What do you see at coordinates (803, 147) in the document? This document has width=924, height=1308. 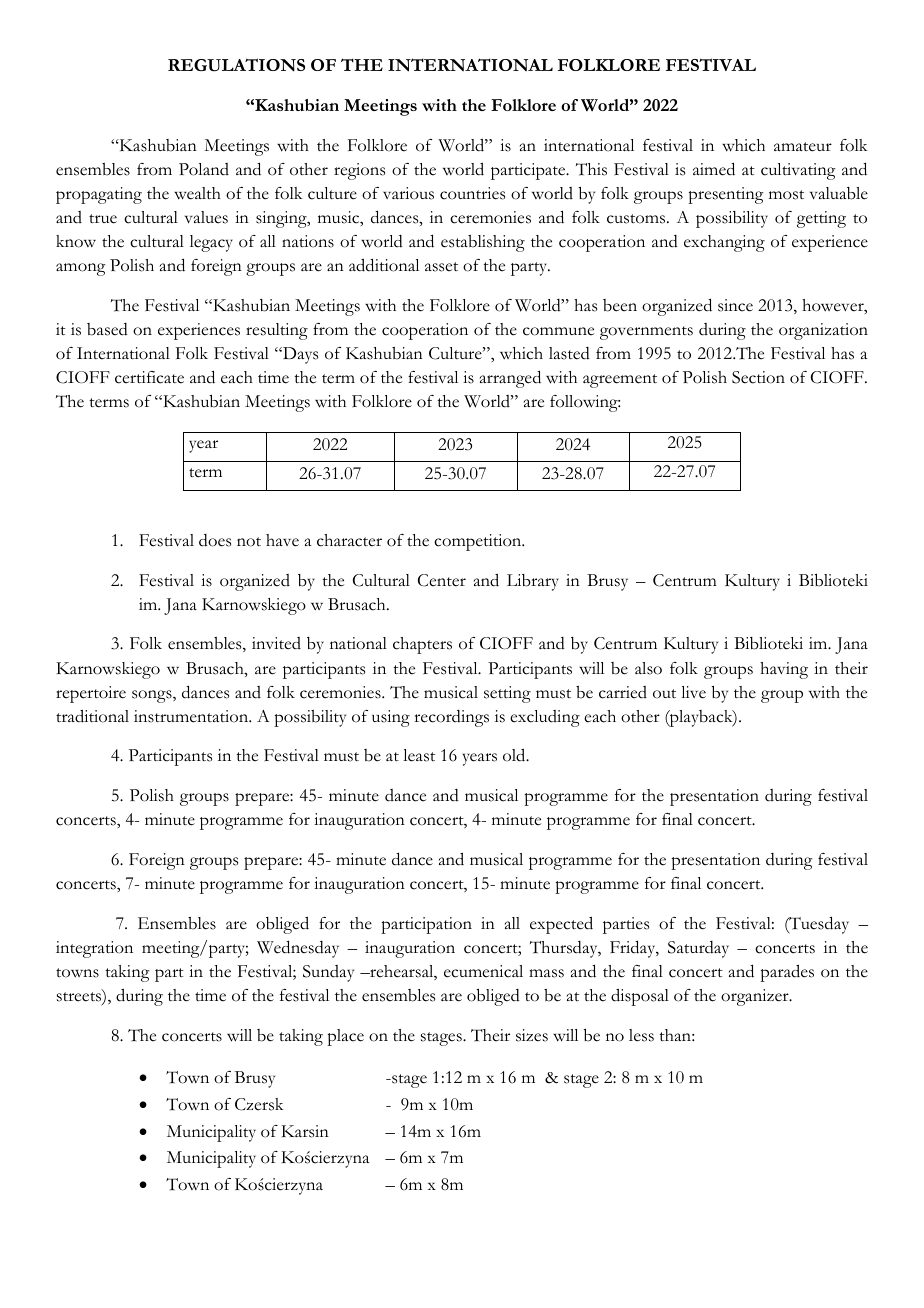 I see `amateur` at bounding box center [803, 147].
